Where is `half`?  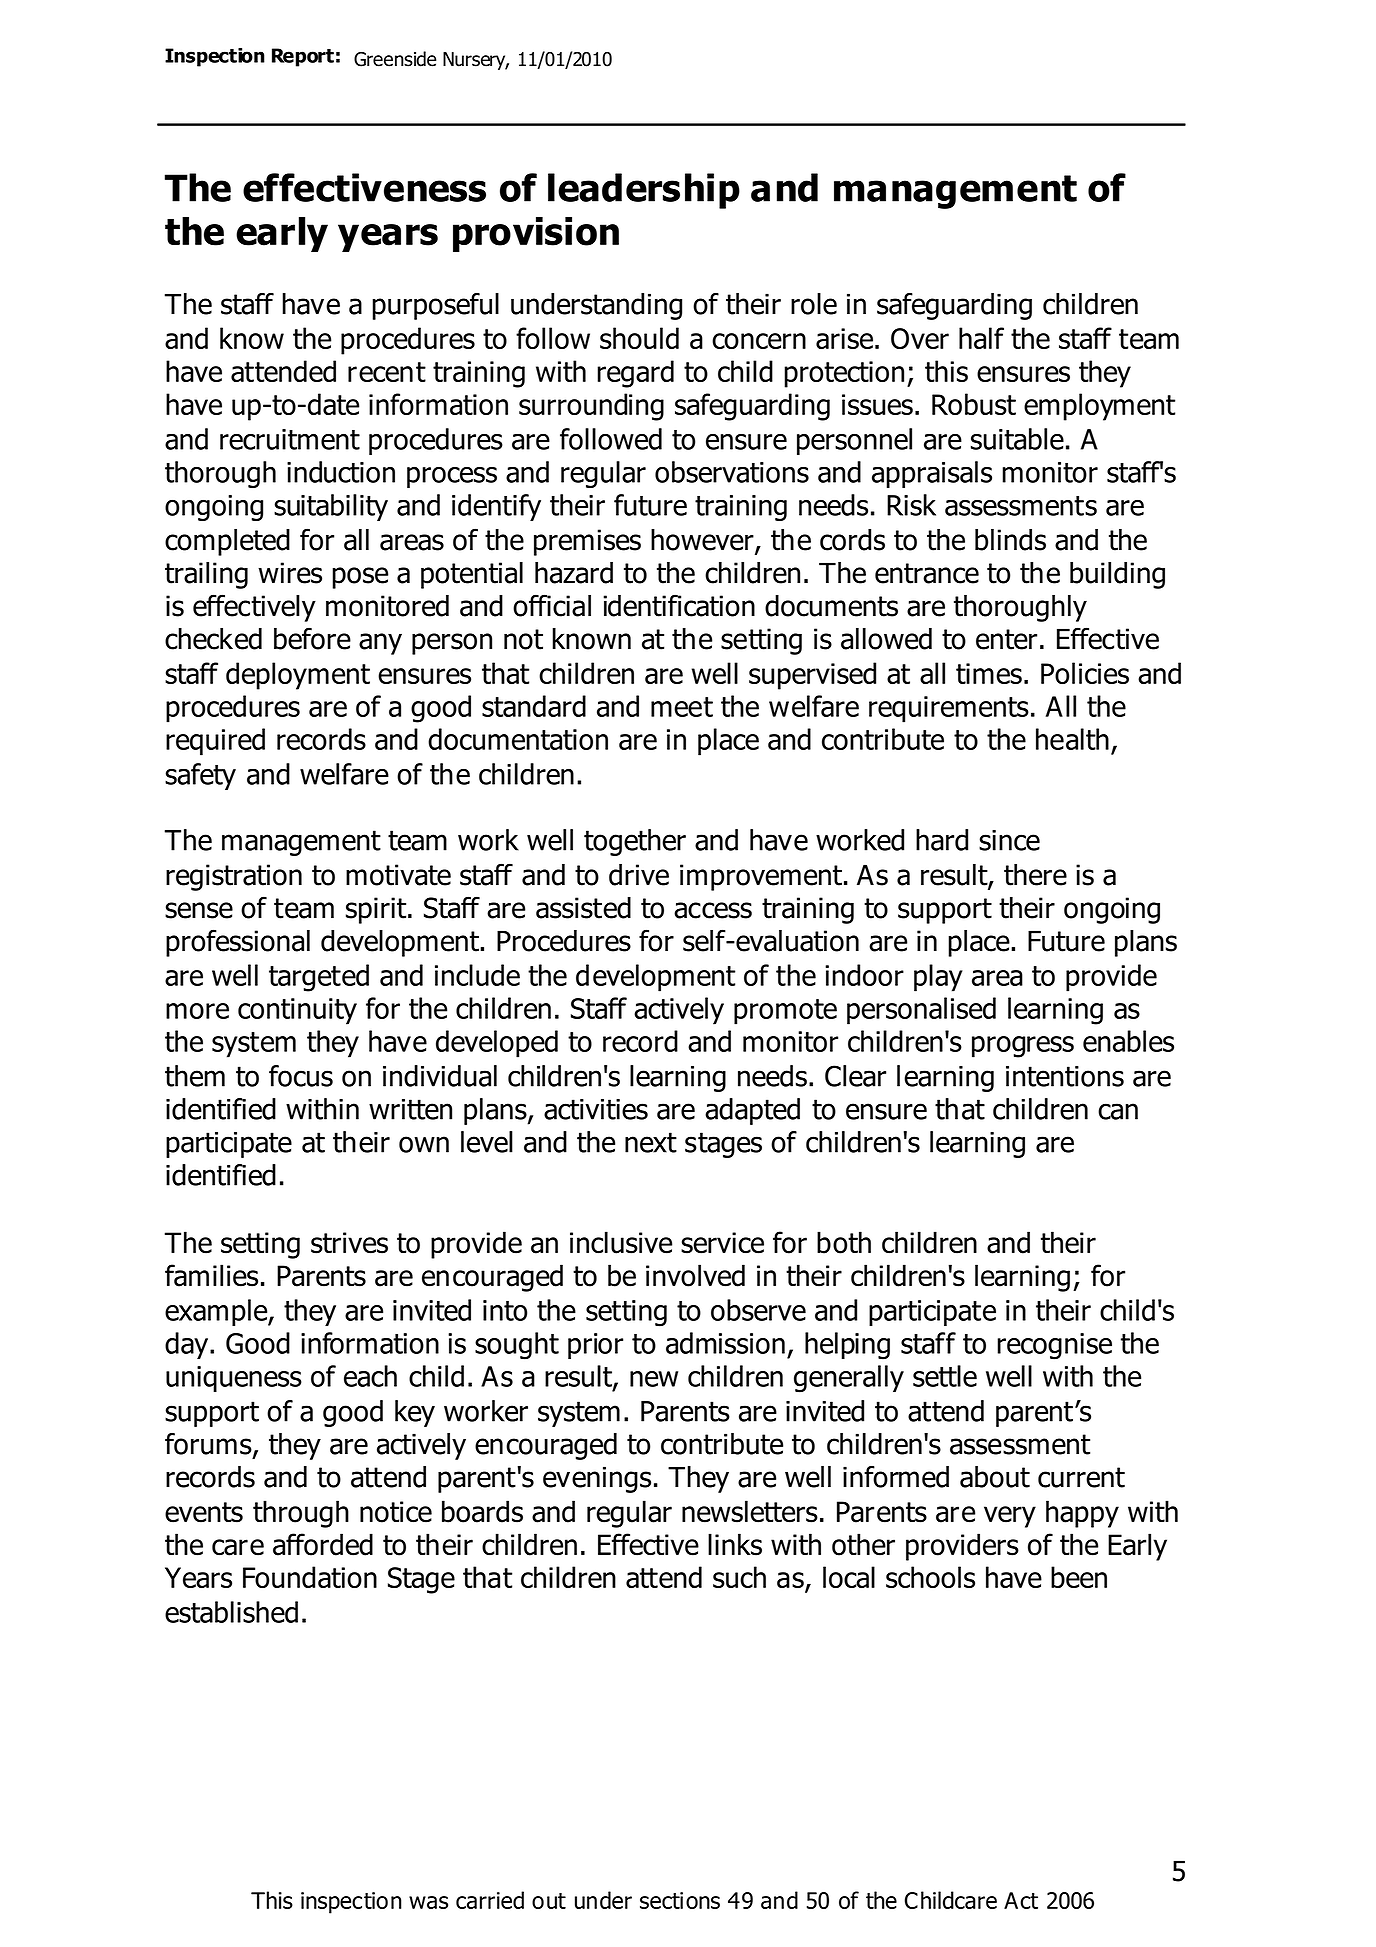
half is located at coordinates (981, 338).
